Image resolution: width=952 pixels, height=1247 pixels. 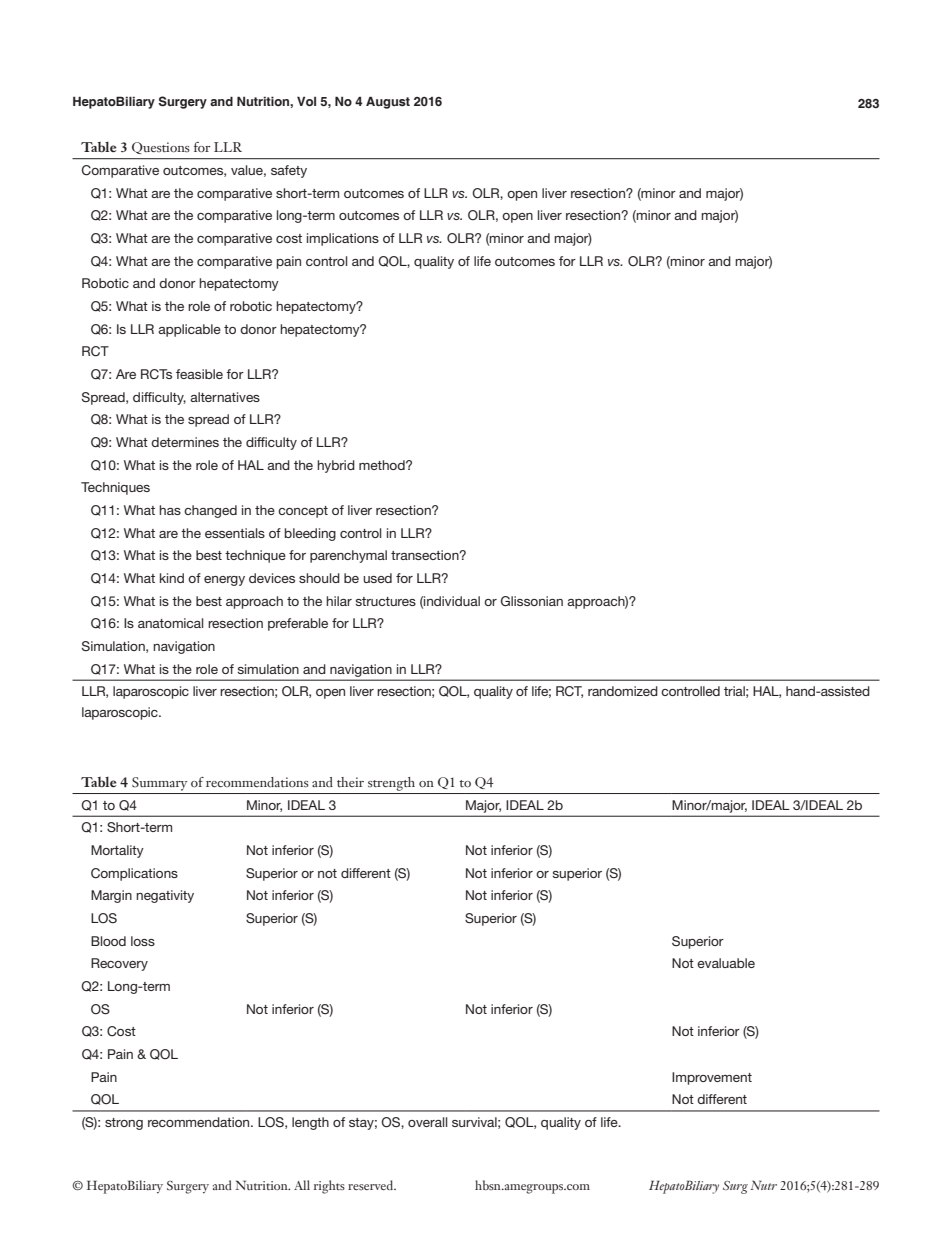 I want to click on Improvement, so click(x=712, y=1078).
